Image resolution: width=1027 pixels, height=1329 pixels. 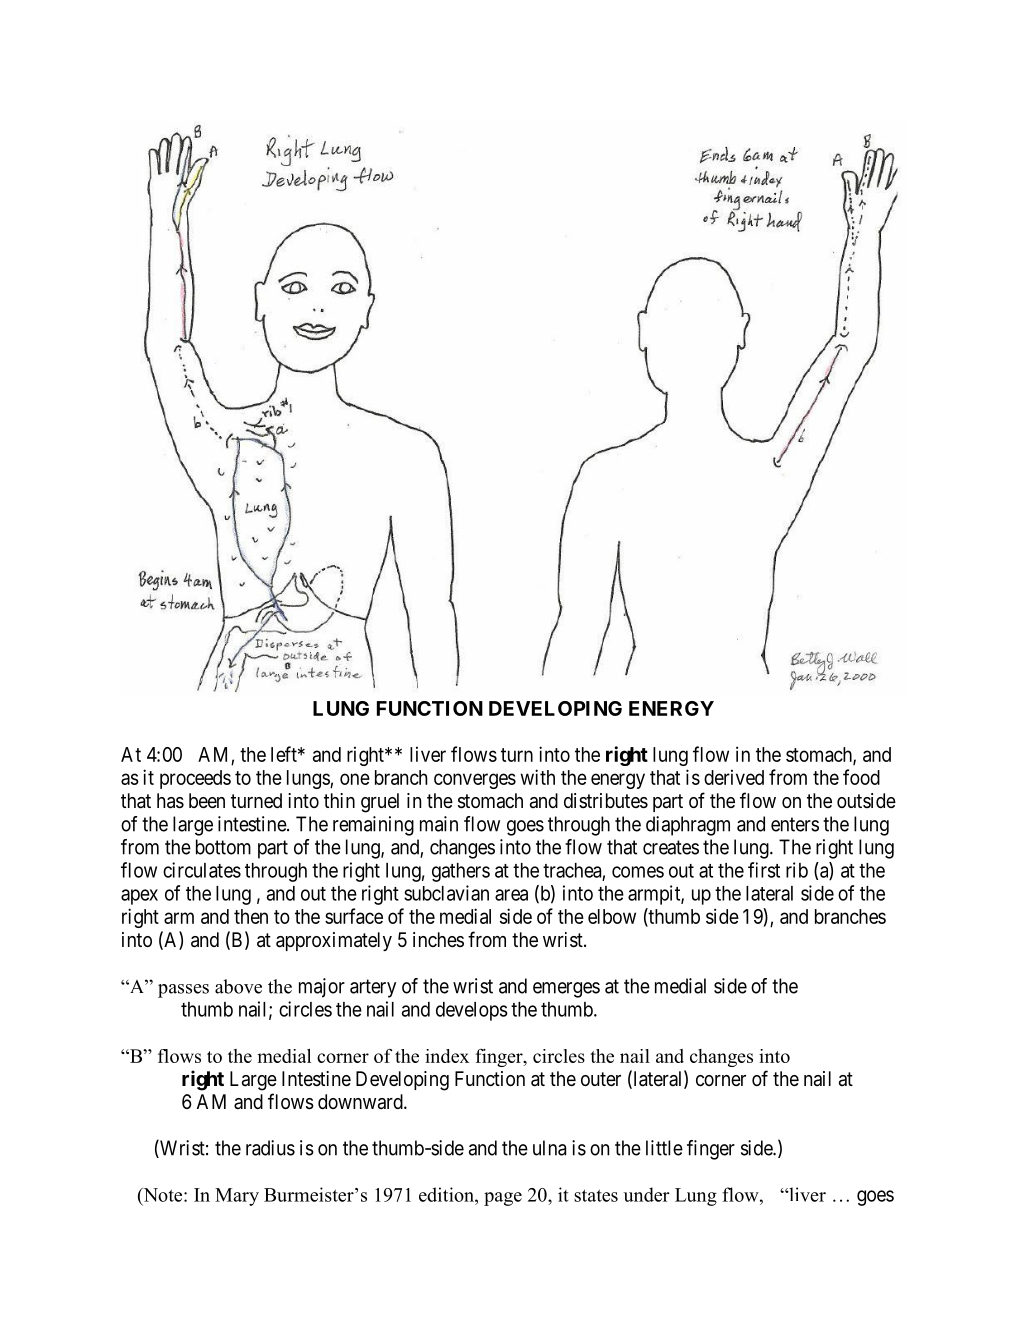 What do you see at coordinates (734, 777) in the screenshot?
I see `derived` at bounding box center [734, 777].
